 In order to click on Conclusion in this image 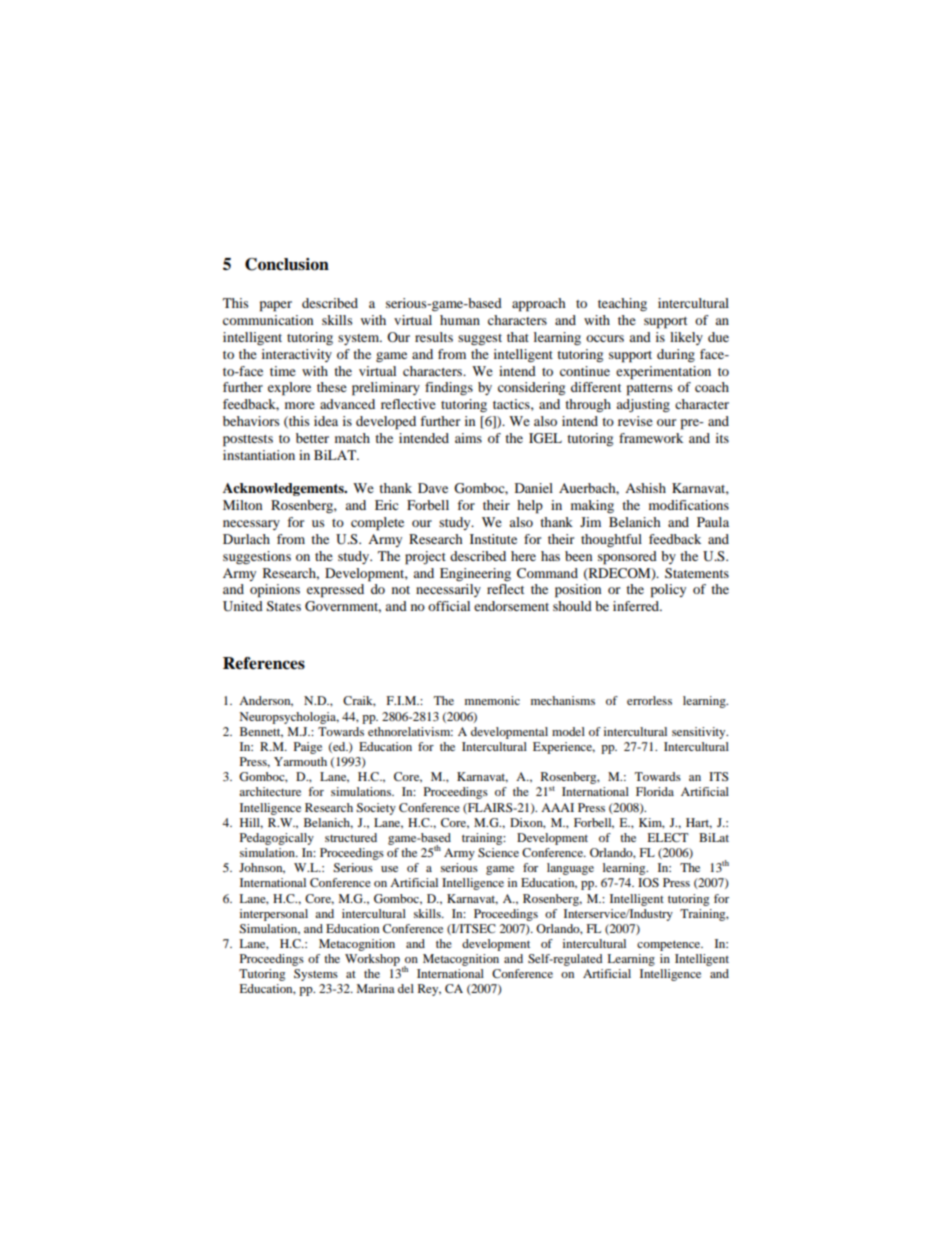, I will do `click(287, 264)`.
